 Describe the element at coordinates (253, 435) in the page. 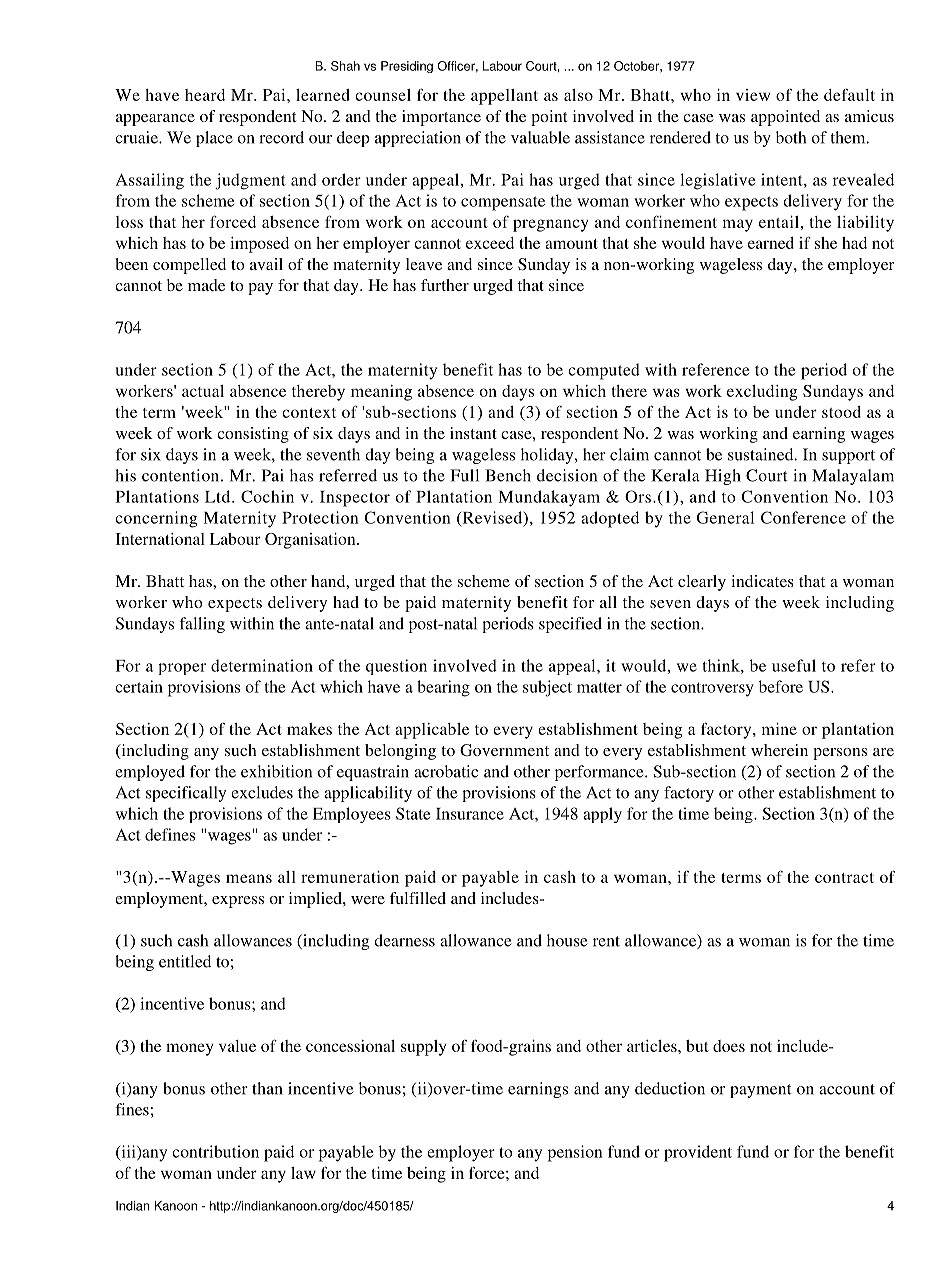

I see `consisting` at that location.
